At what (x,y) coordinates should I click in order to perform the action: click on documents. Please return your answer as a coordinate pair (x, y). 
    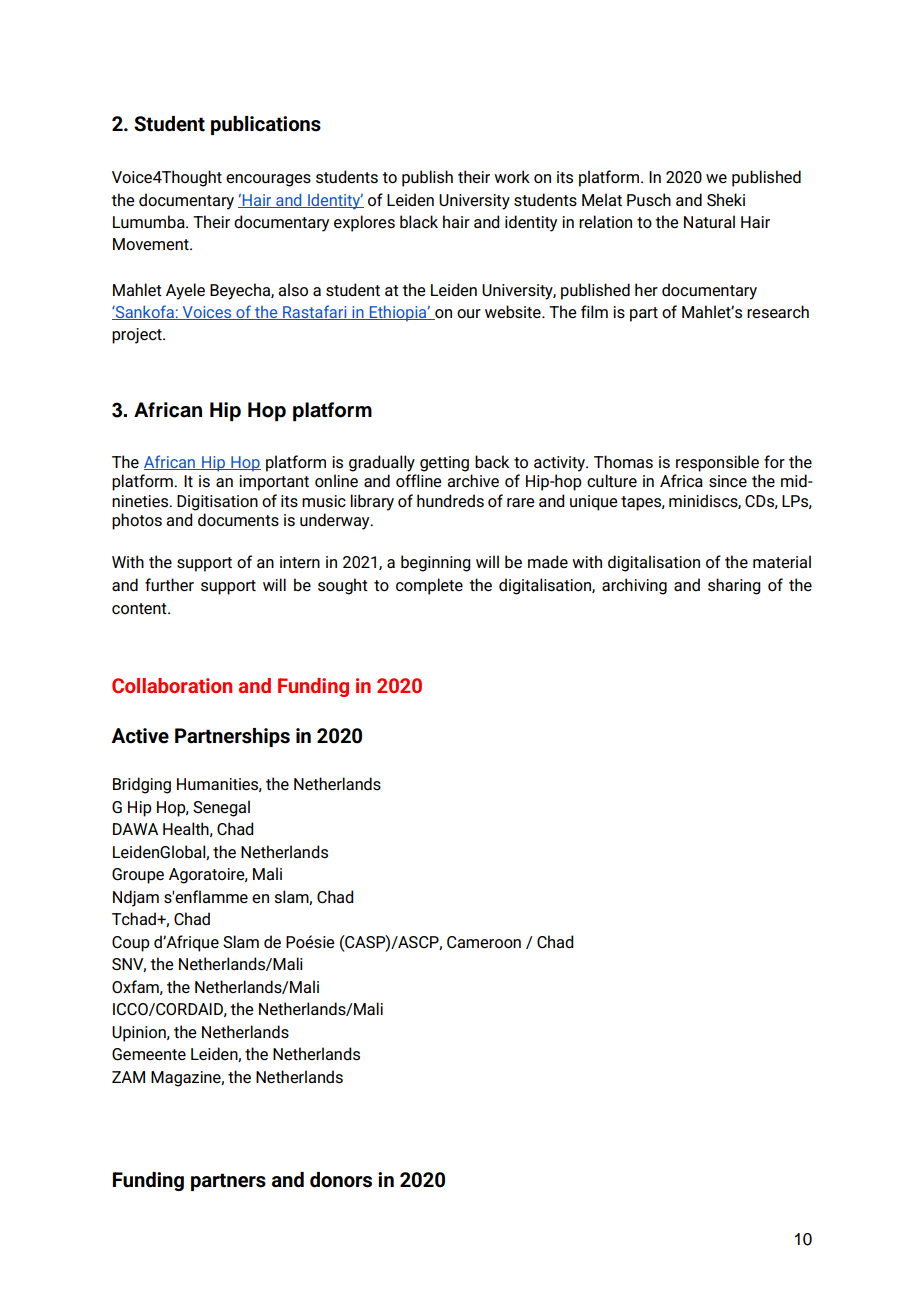
    Looking at the image, I should click on (238, 519).
